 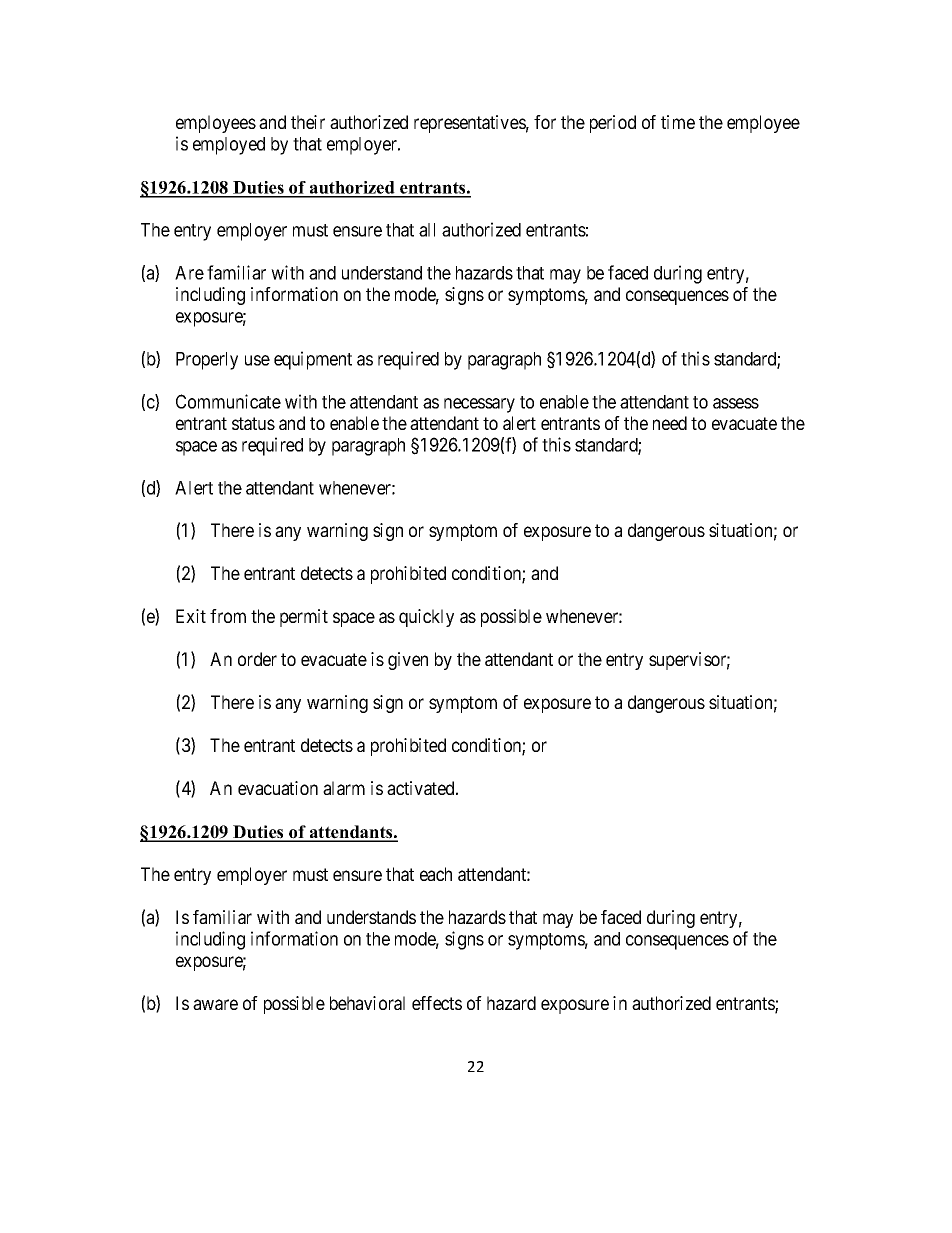 I want to click on need, so click(x=670, y=423).
